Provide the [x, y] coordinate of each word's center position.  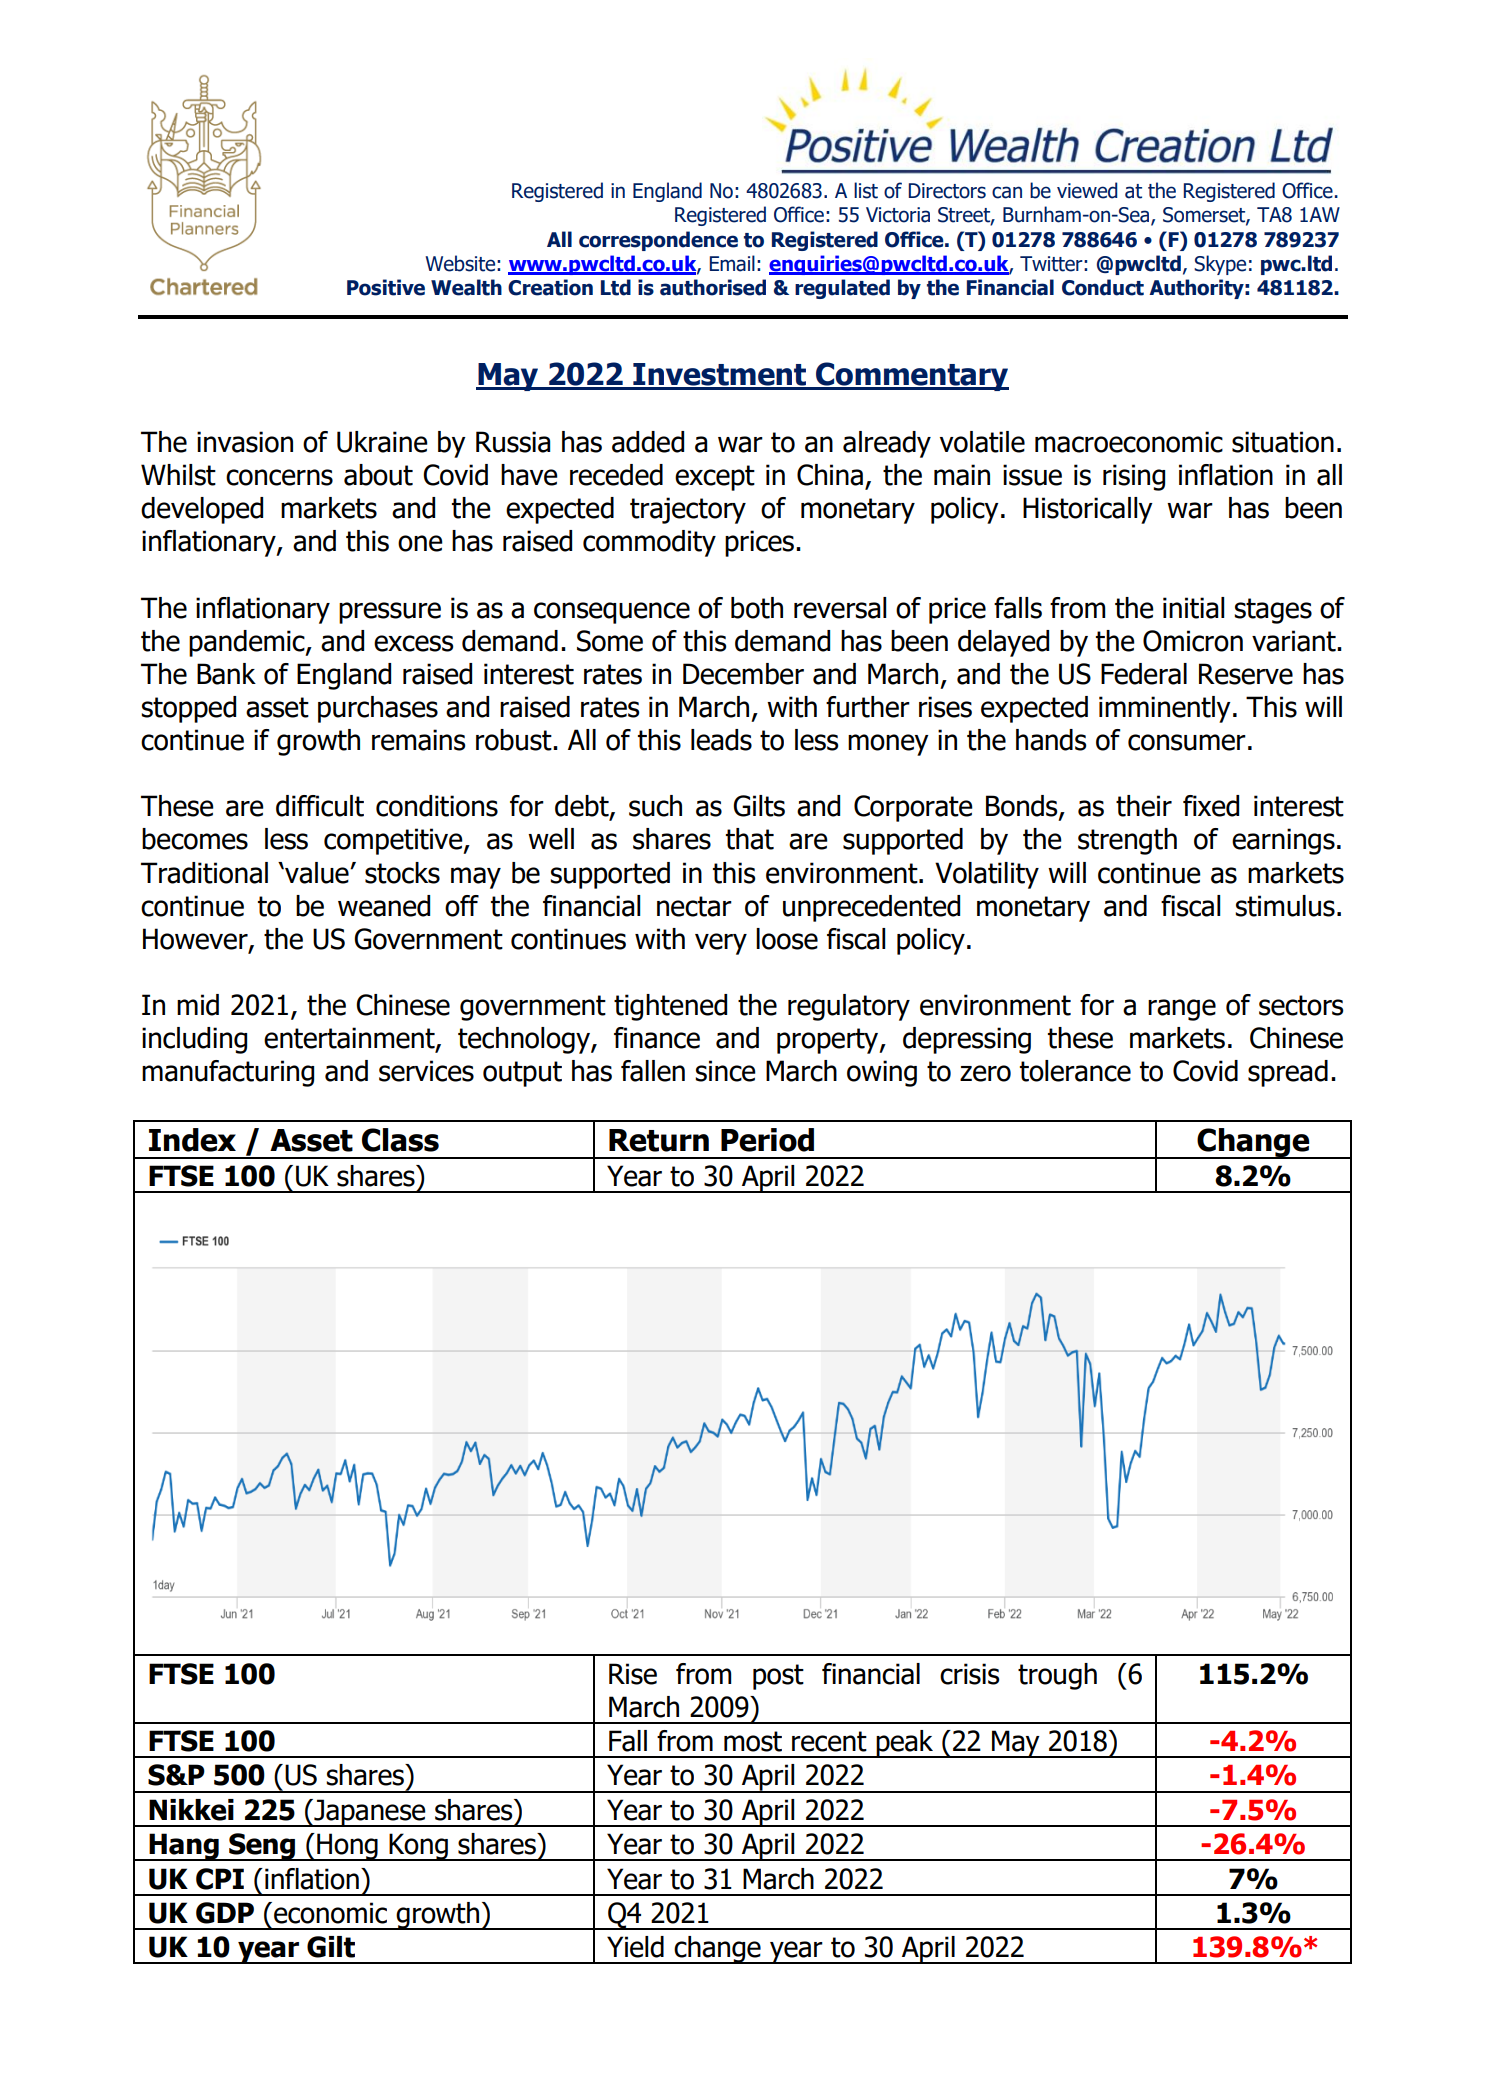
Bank [226, 674]
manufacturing [228, 1073]
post [778, 1677]
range [1182, 1010]
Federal [1144, 674]
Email [732, 263]
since [725, 1071]
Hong [347, 1847]
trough [1057, 1676]
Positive [386, 287]
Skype [1220, 265]
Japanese [370, 1813]
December [743, 674]
